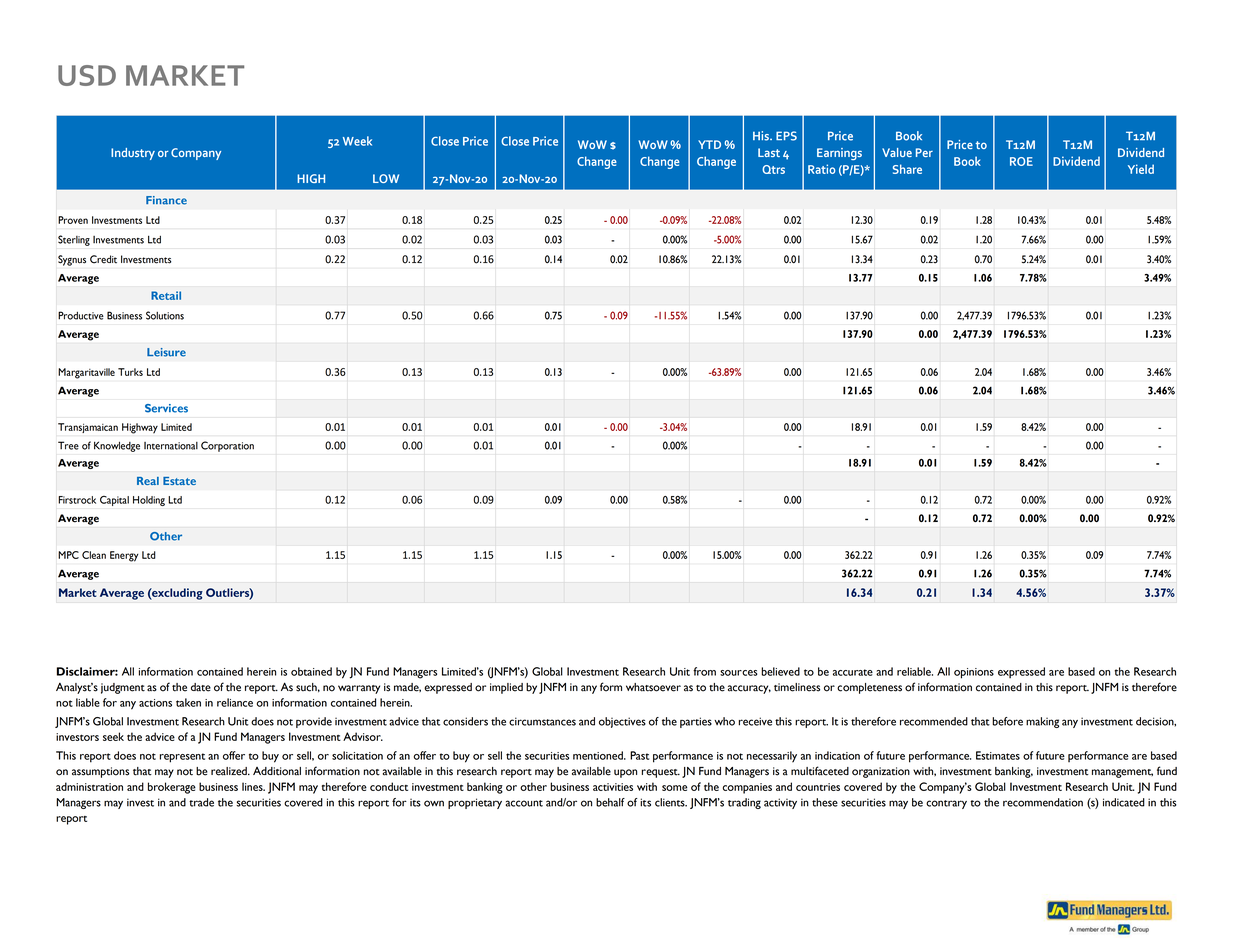  I want to click on ROE, so click(1021, 161).
